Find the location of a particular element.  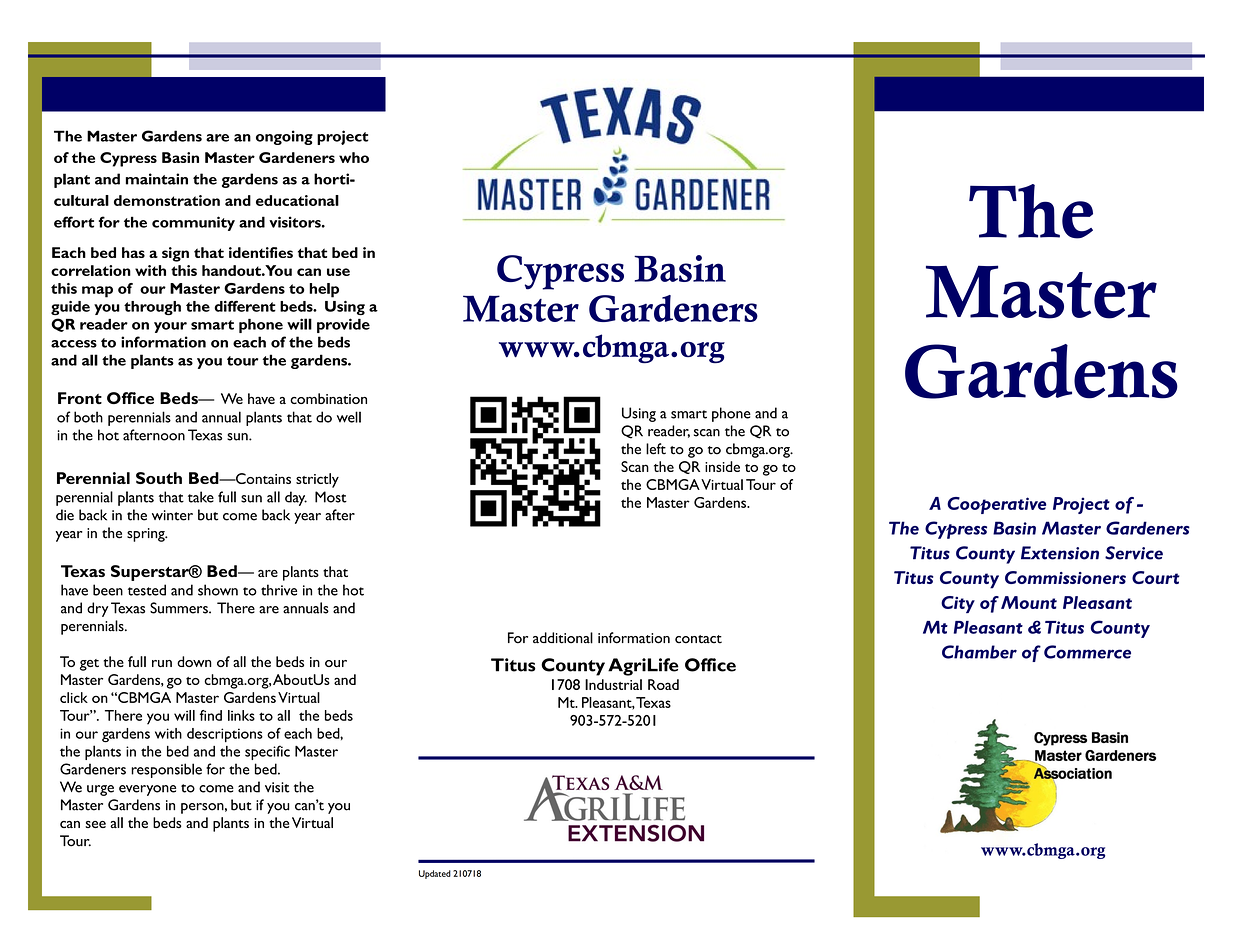

Commissioners is located at coordinates (1065, 577).
